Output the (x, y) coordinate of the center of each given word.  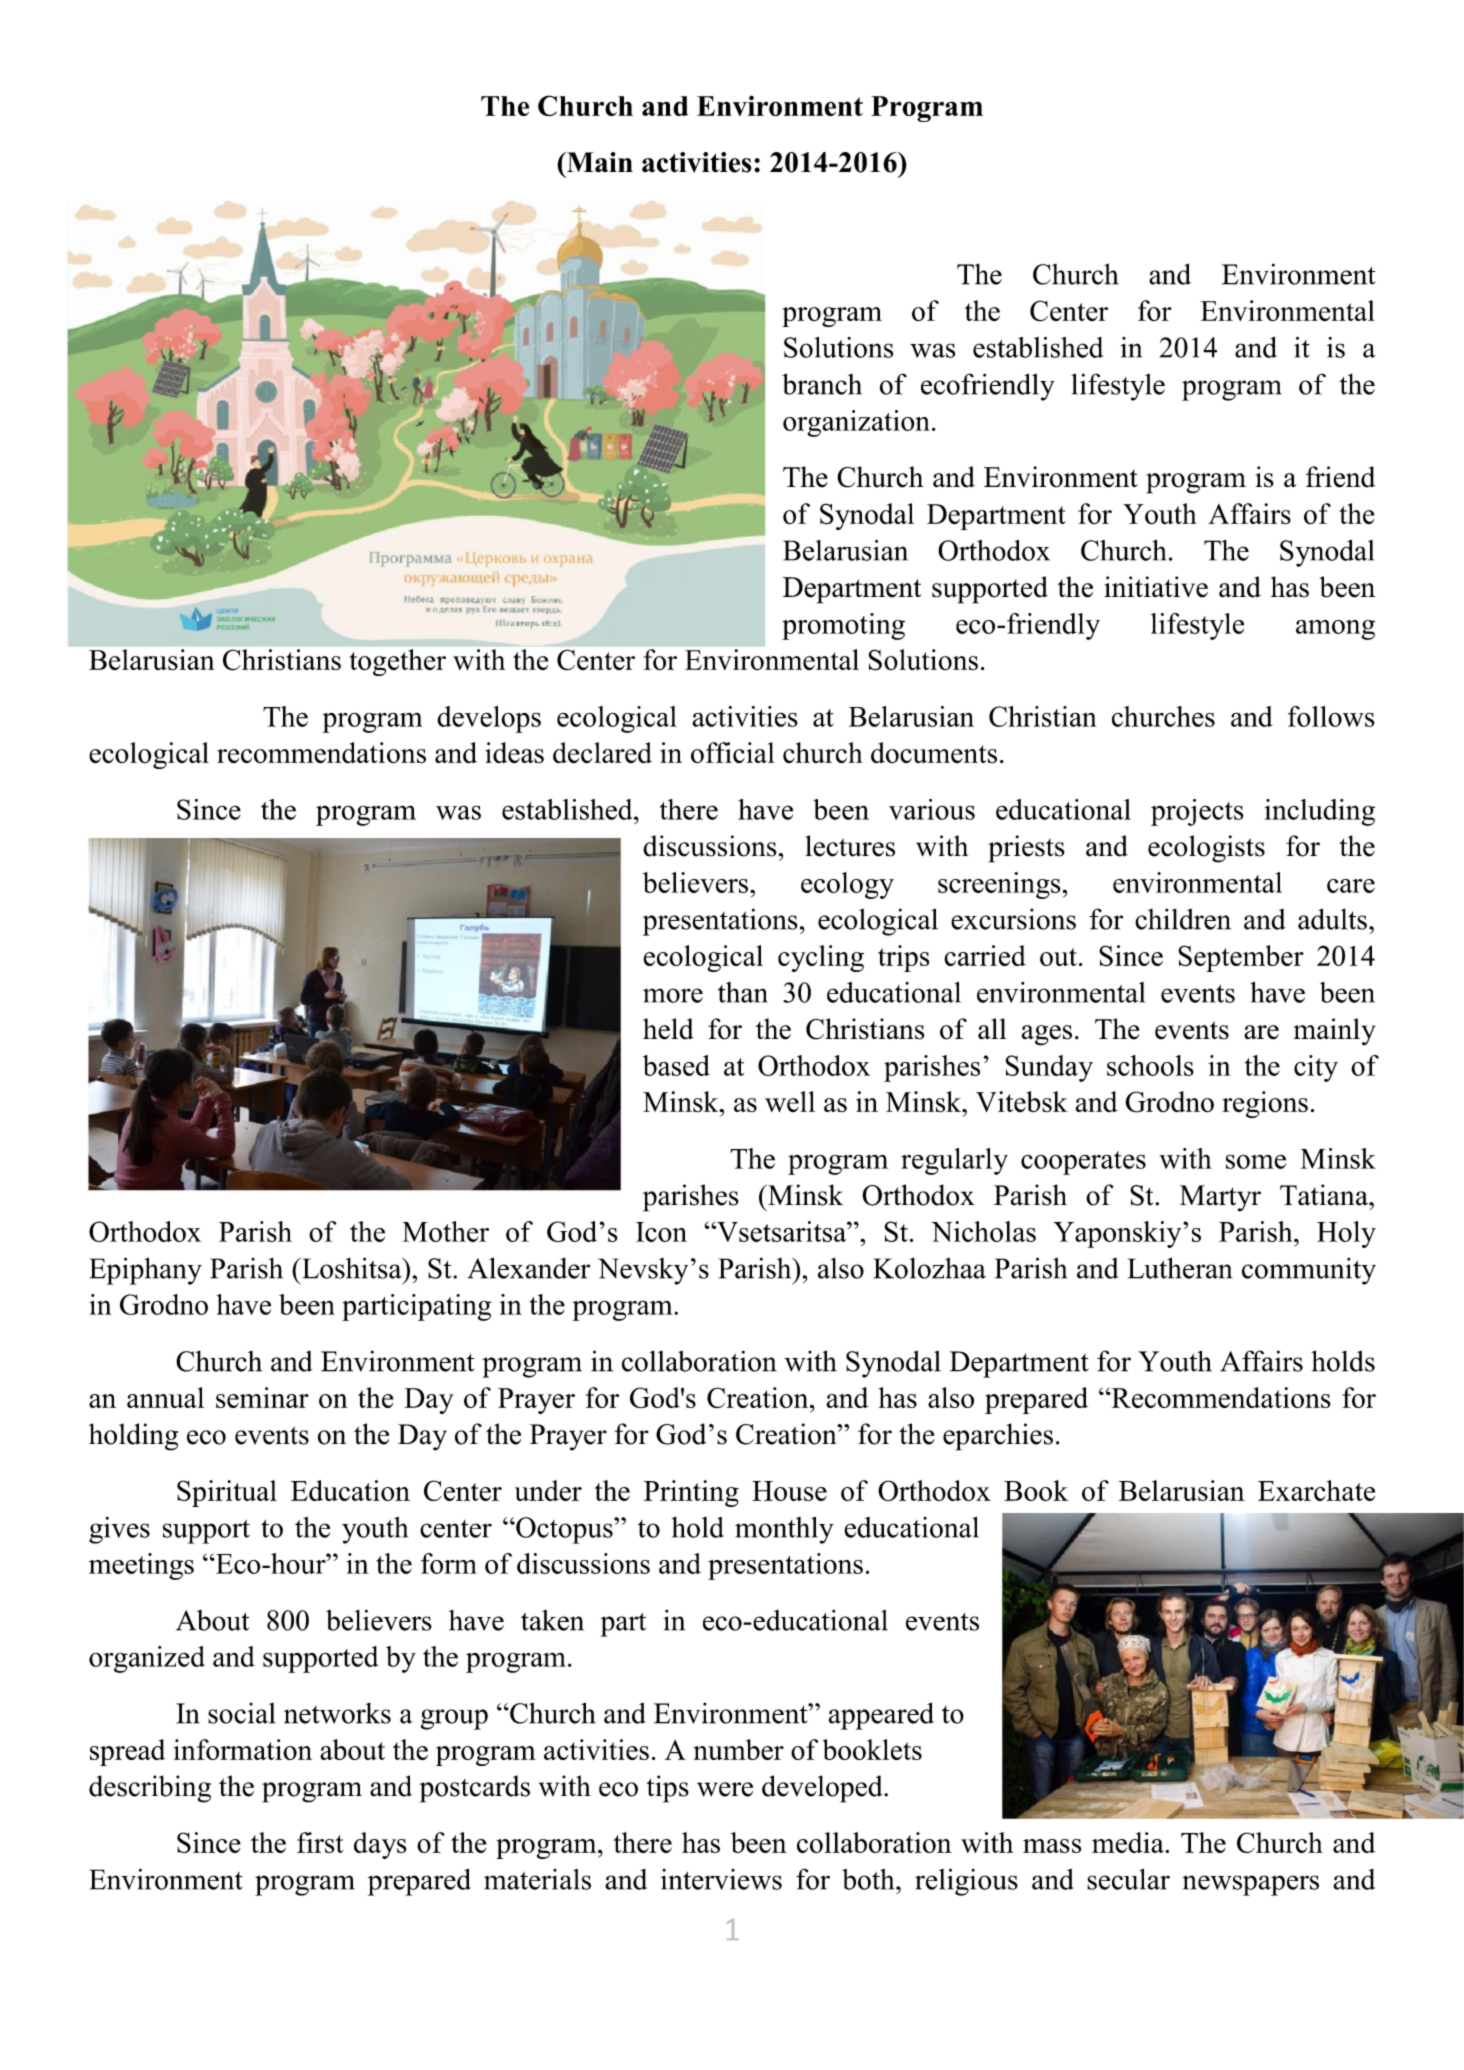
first (320, 1842)
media (1129, 1842)
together (398, 662)
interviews (721, 1879)
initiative (1156, 587)
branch (822, 384)
